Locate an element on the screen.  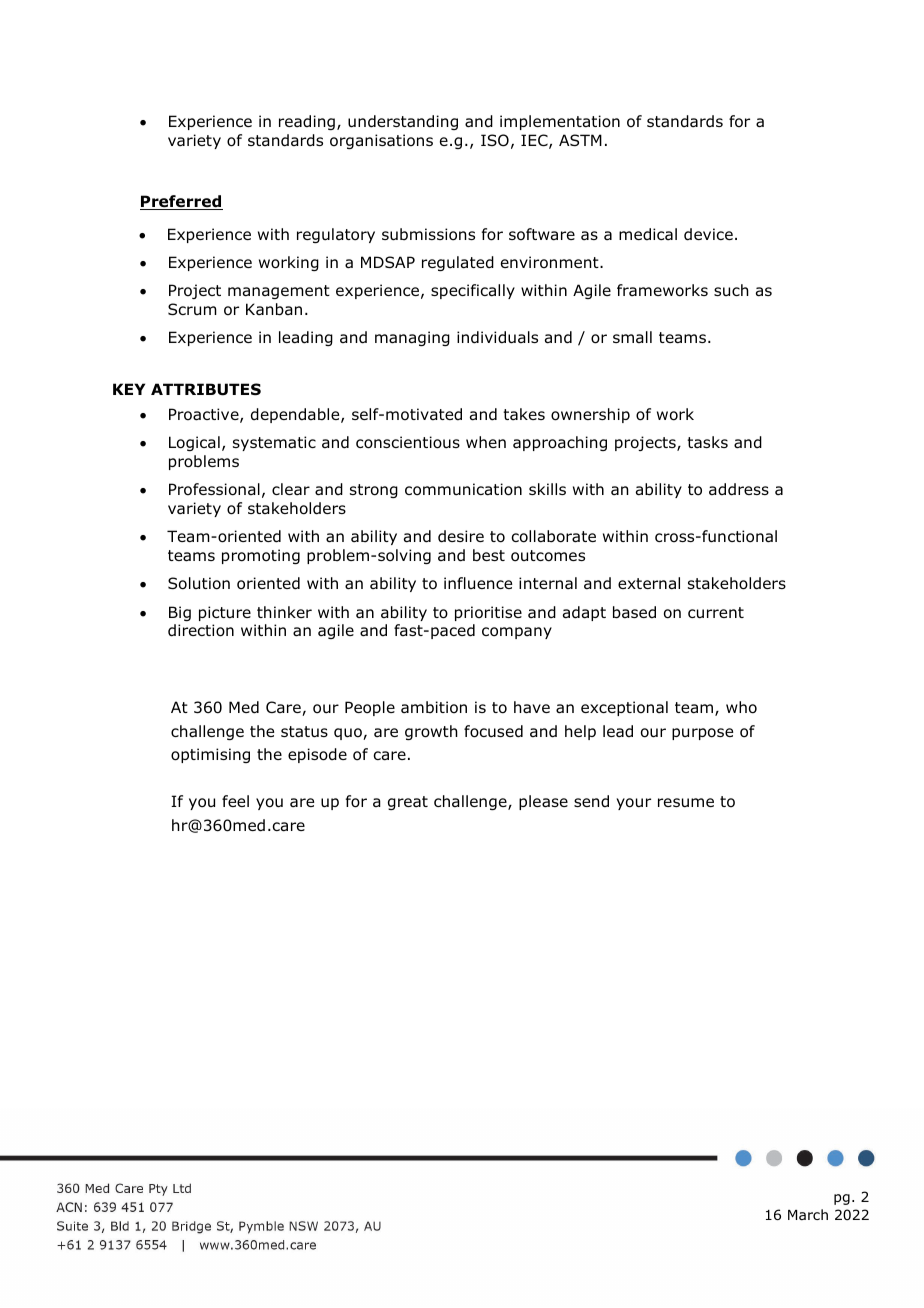
device is located at coordinates (708, 234).
